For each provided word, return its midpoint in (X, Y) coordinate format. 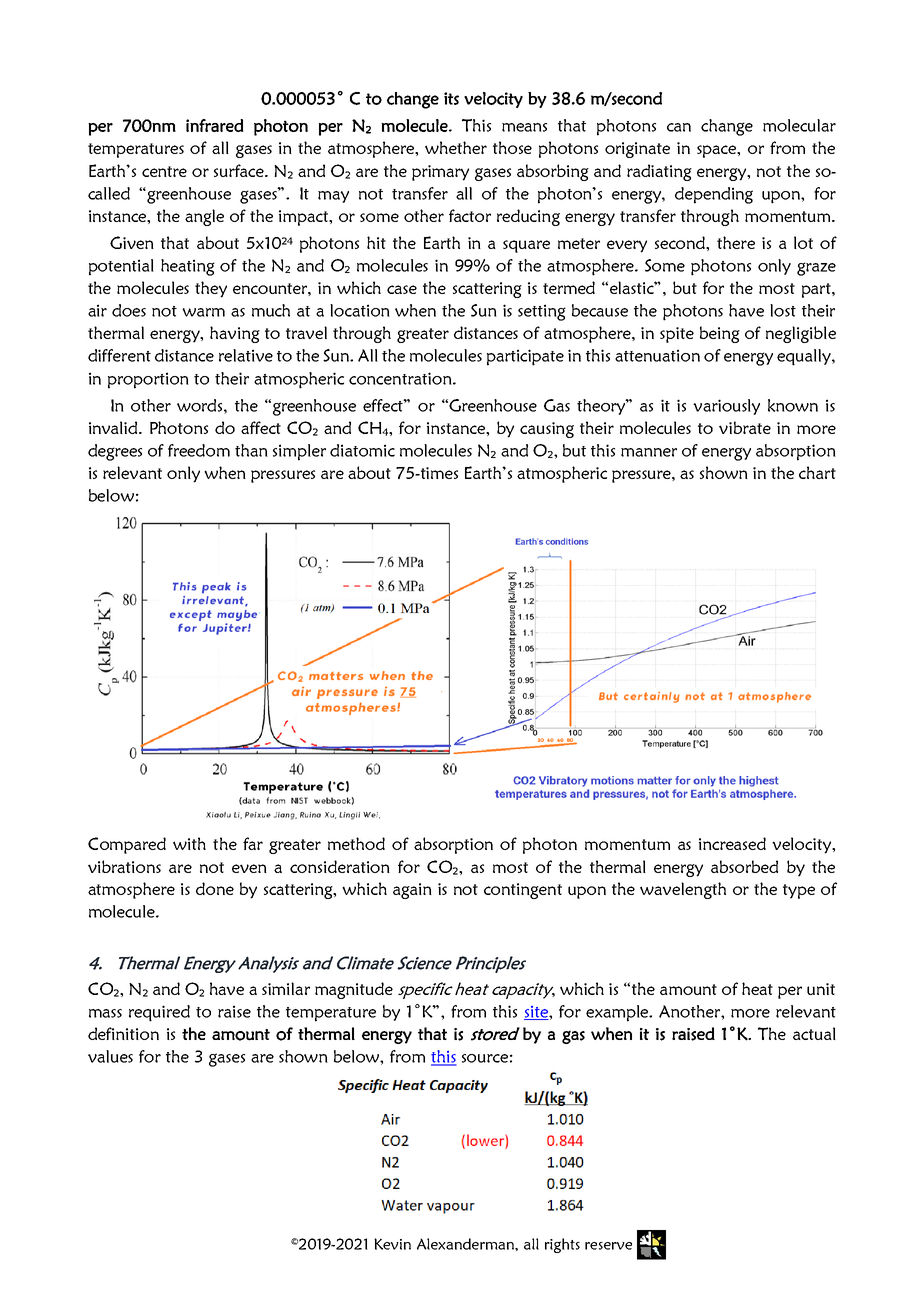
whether (456, 147)
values (110, 1056)
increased (732, 843)
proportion (148, 380)
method (356, 843)
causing (547, 430)
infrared (215, 125)
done (215, 888)
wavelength (683, 890)
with (189, 843)
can (679, 127)
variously (726, 407)
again (412, 891)
